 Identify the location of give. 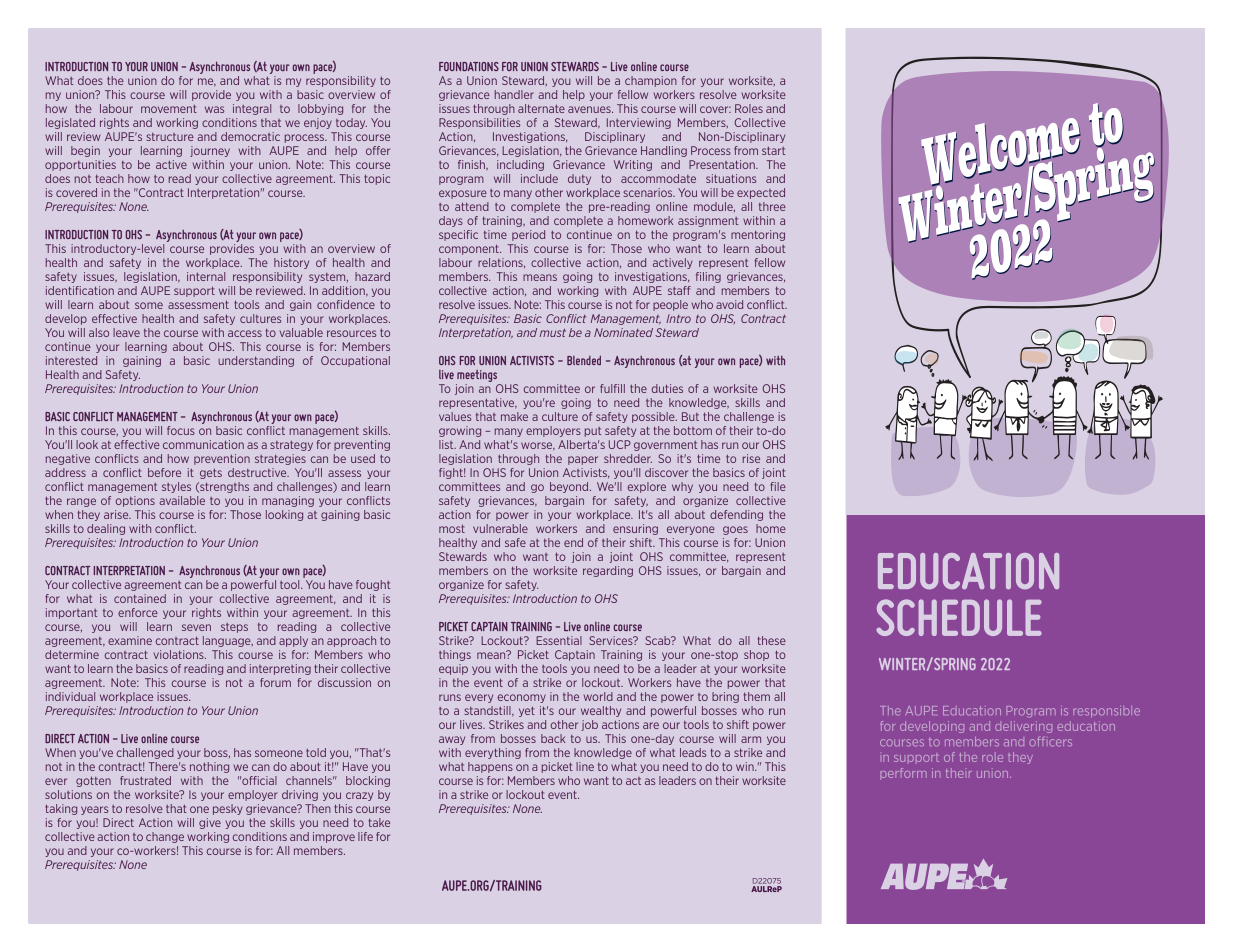
(210, 823).
